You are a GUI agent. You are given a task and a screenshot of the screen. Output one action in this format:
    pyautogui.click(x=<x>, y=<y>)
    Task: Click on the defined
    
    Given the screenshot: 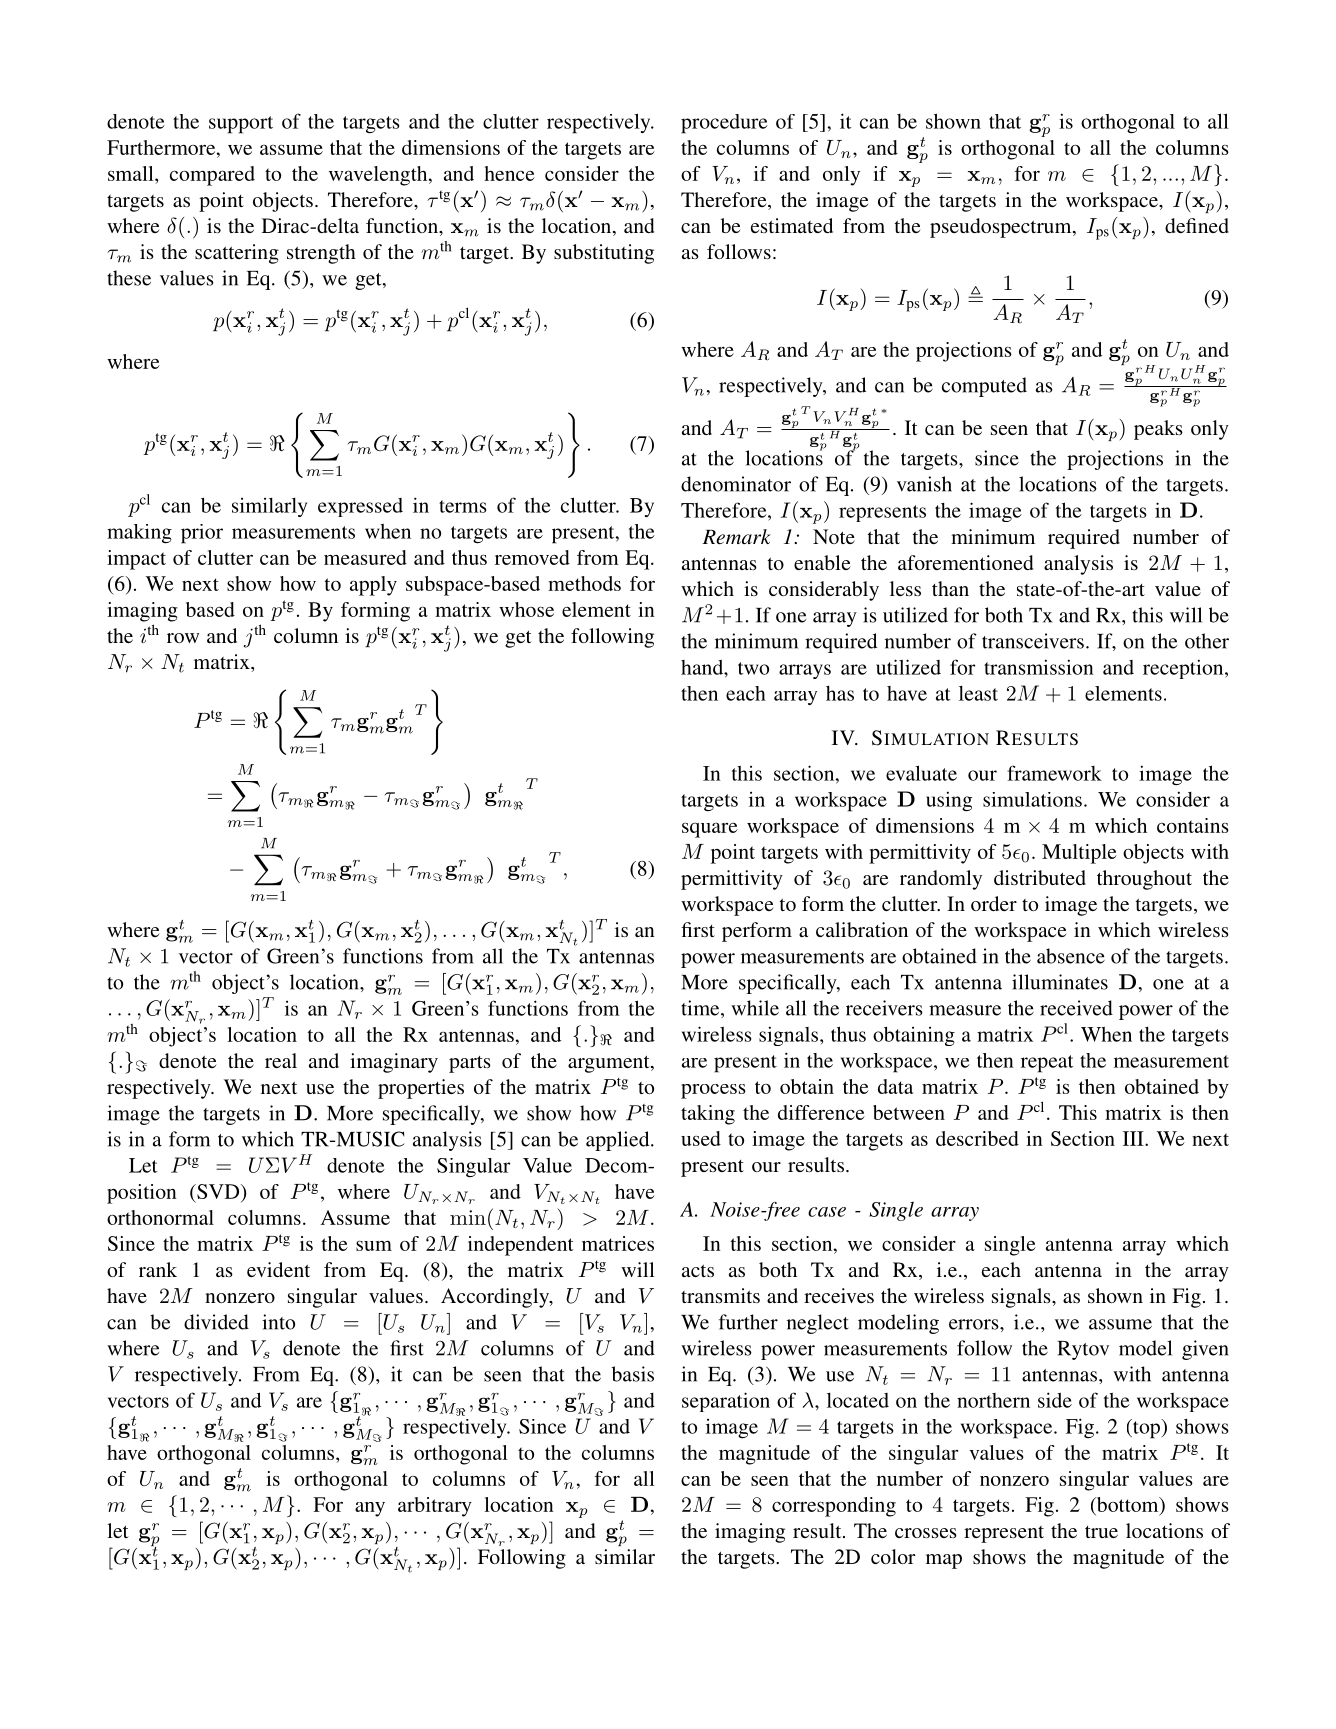 What is the action you would take?
    pyautogui.click(x=1197, y=225)
